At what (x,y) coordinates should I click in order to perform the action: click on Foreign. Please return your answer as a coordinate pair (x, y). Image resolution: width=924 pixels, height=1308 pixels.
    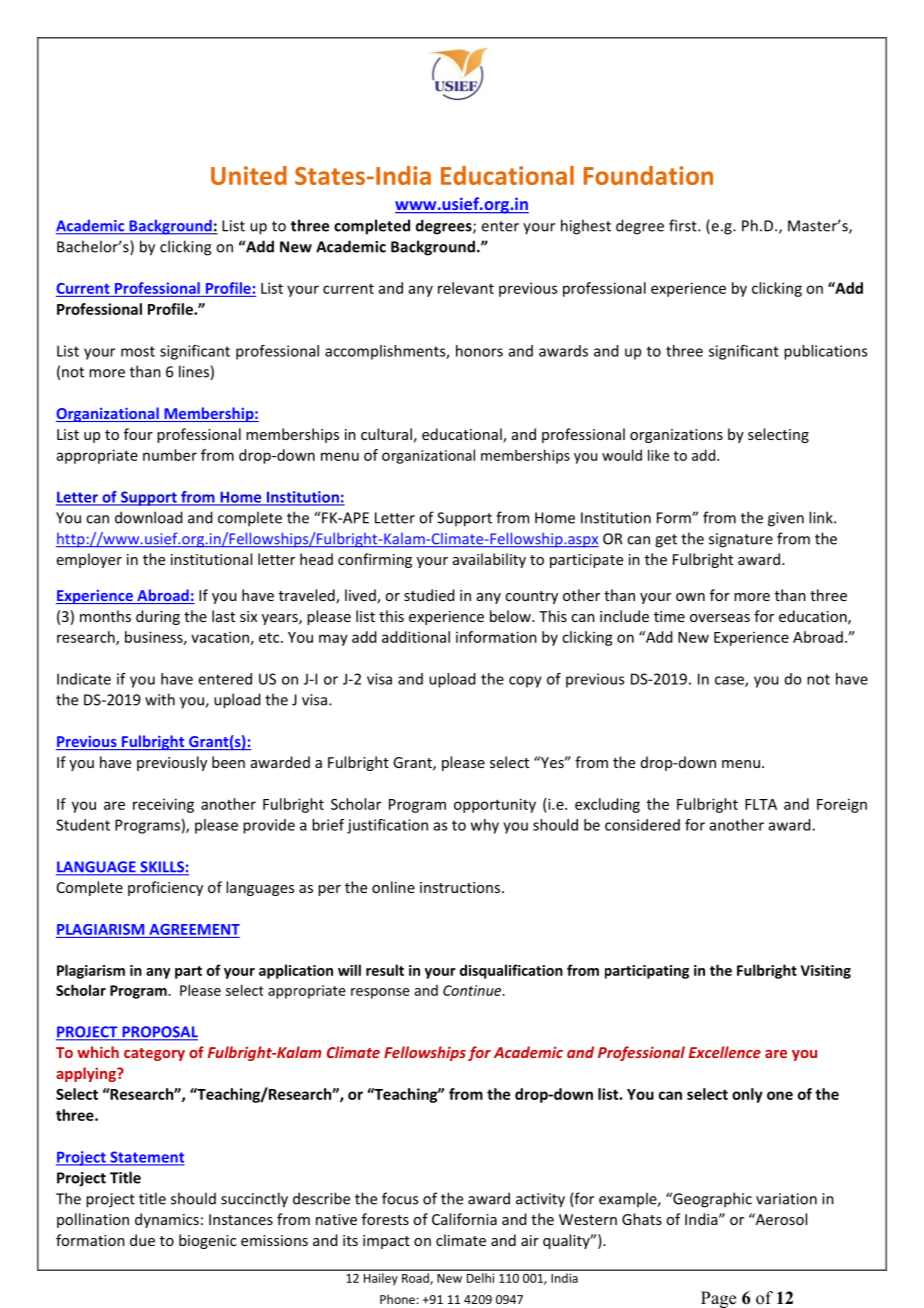
    Looking at the image, I should click on (842, 806).
